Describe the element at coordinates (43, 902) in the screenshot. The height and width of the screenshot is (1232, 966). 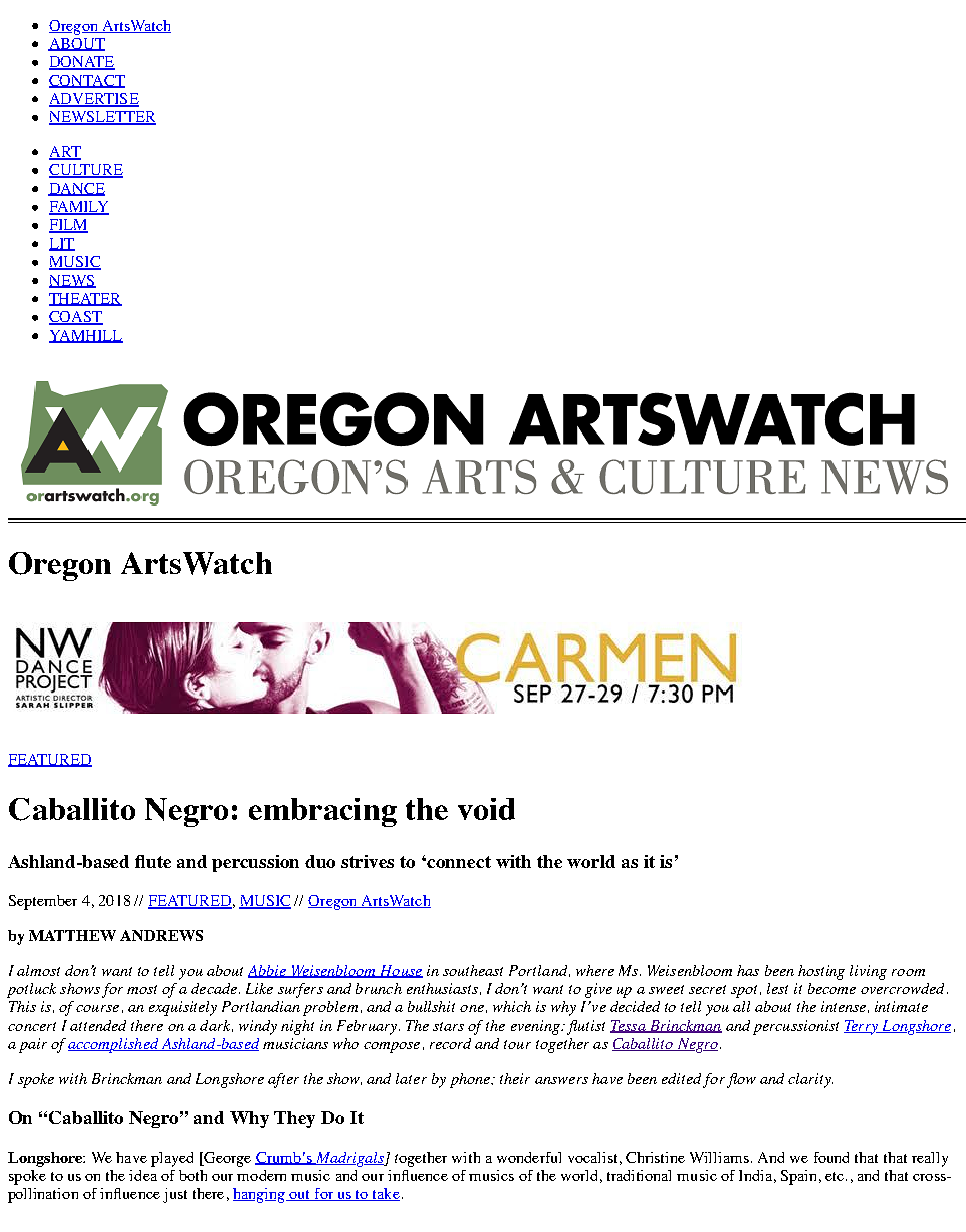
I see `September` at that location.
